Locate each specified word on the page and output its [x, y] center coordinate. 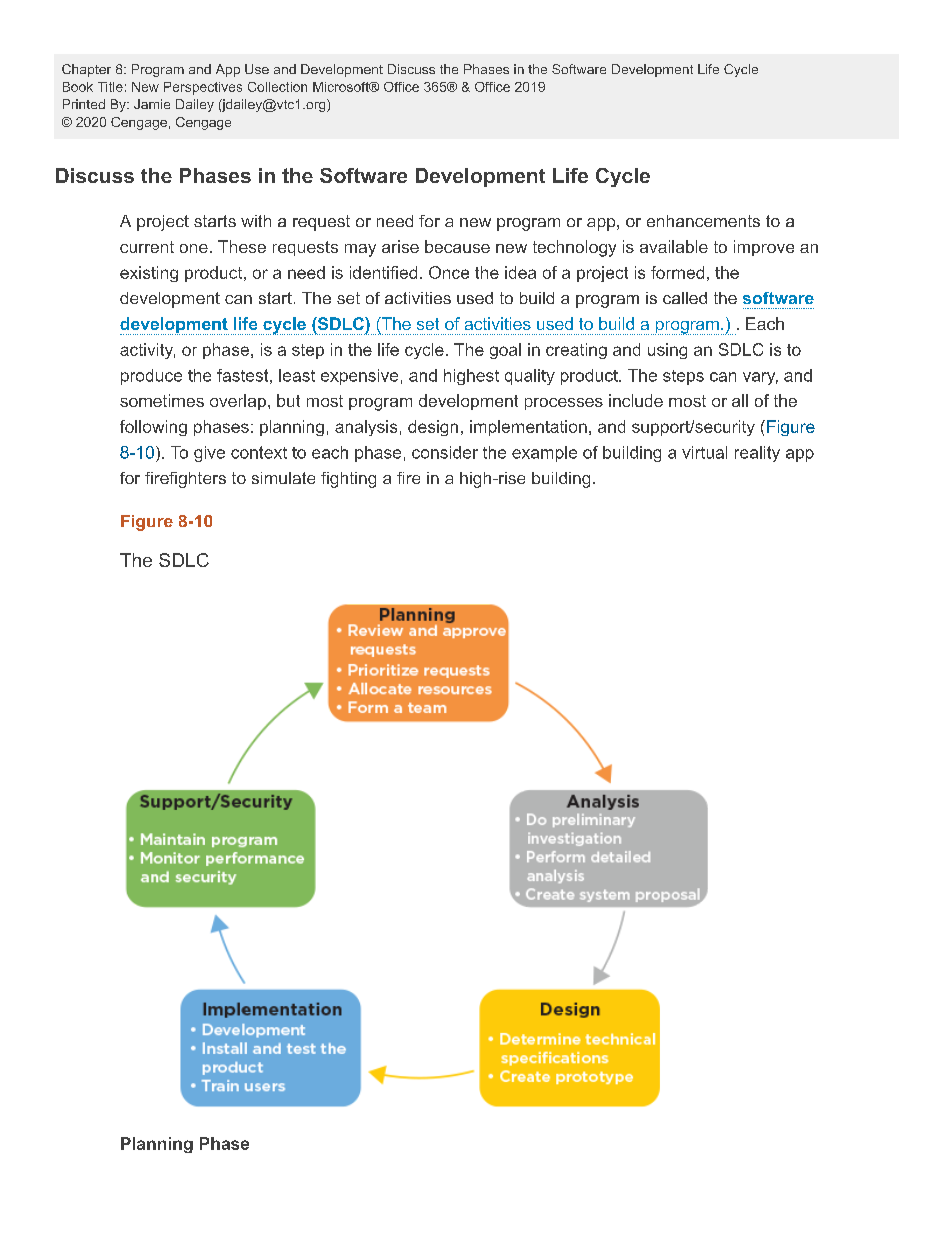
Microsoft [342, 87]
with [256, 221]
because [457, 246]
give [209, 454]
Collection [277, 87]
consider [445, 452]
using [667, 351]
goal [505, 351]
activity [147, 351]
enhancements [703, 221]
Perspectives [203, 88]
